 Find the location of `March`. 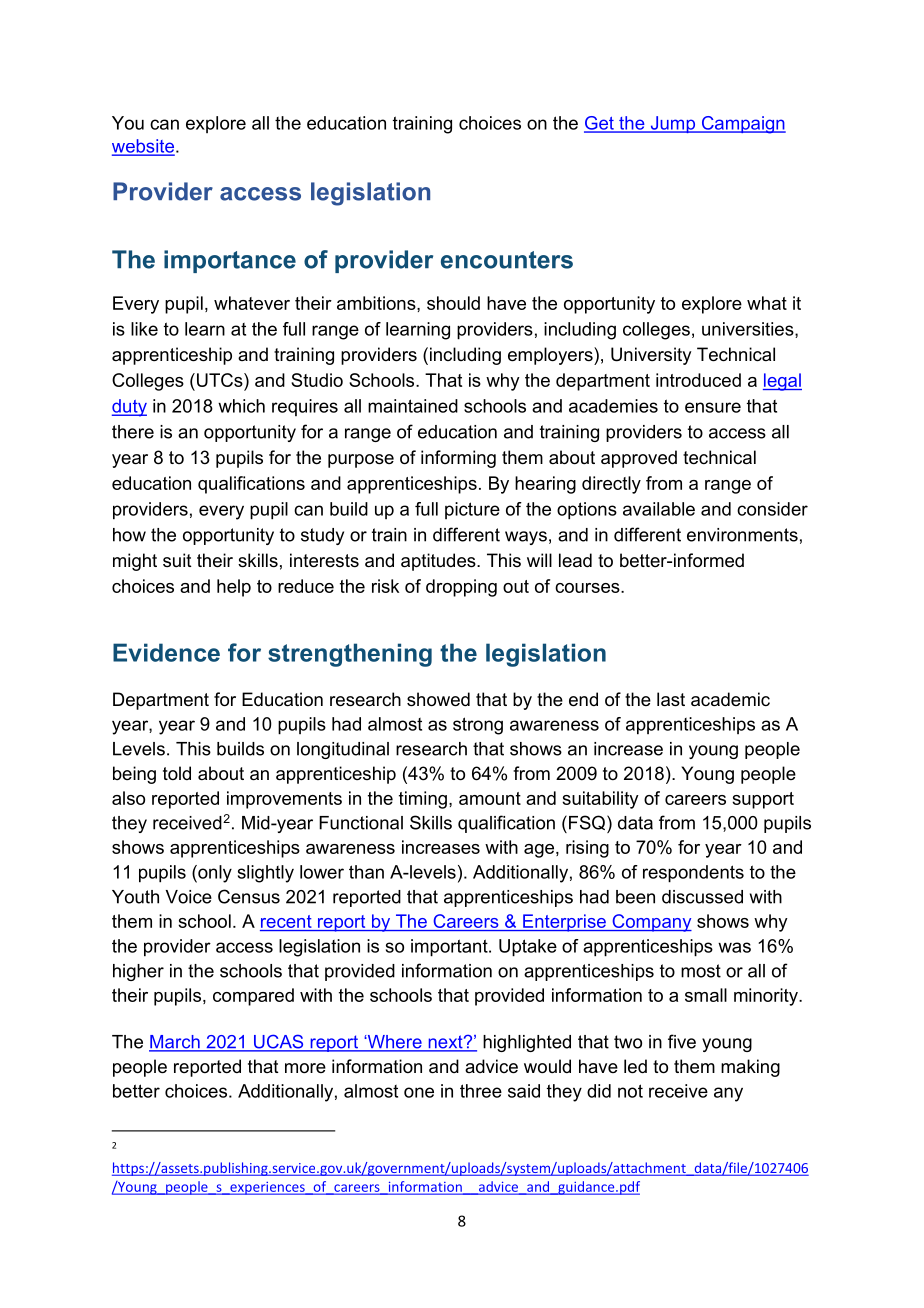

March is located at coordinates (175, 1043).
